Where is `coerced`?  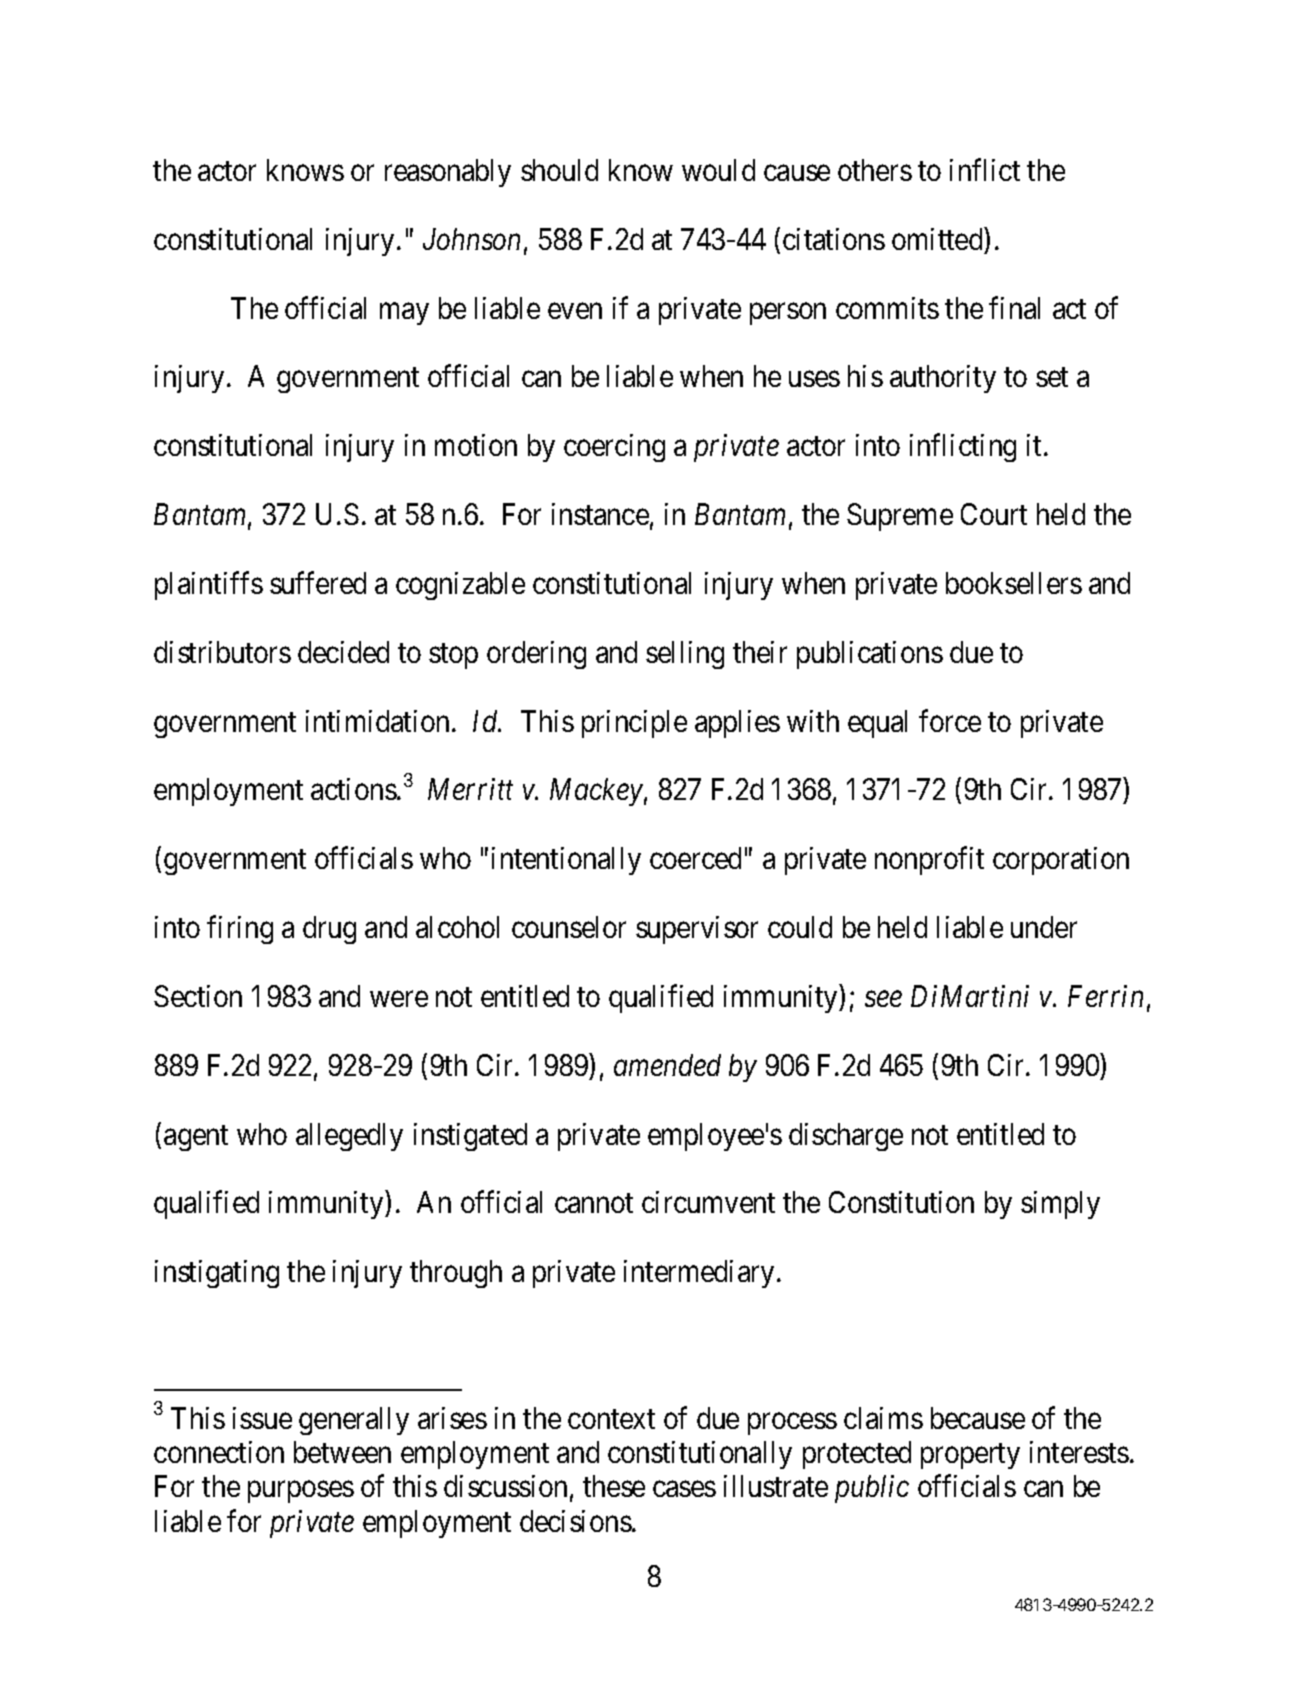 coerced is located at coordinates (695, 858).
